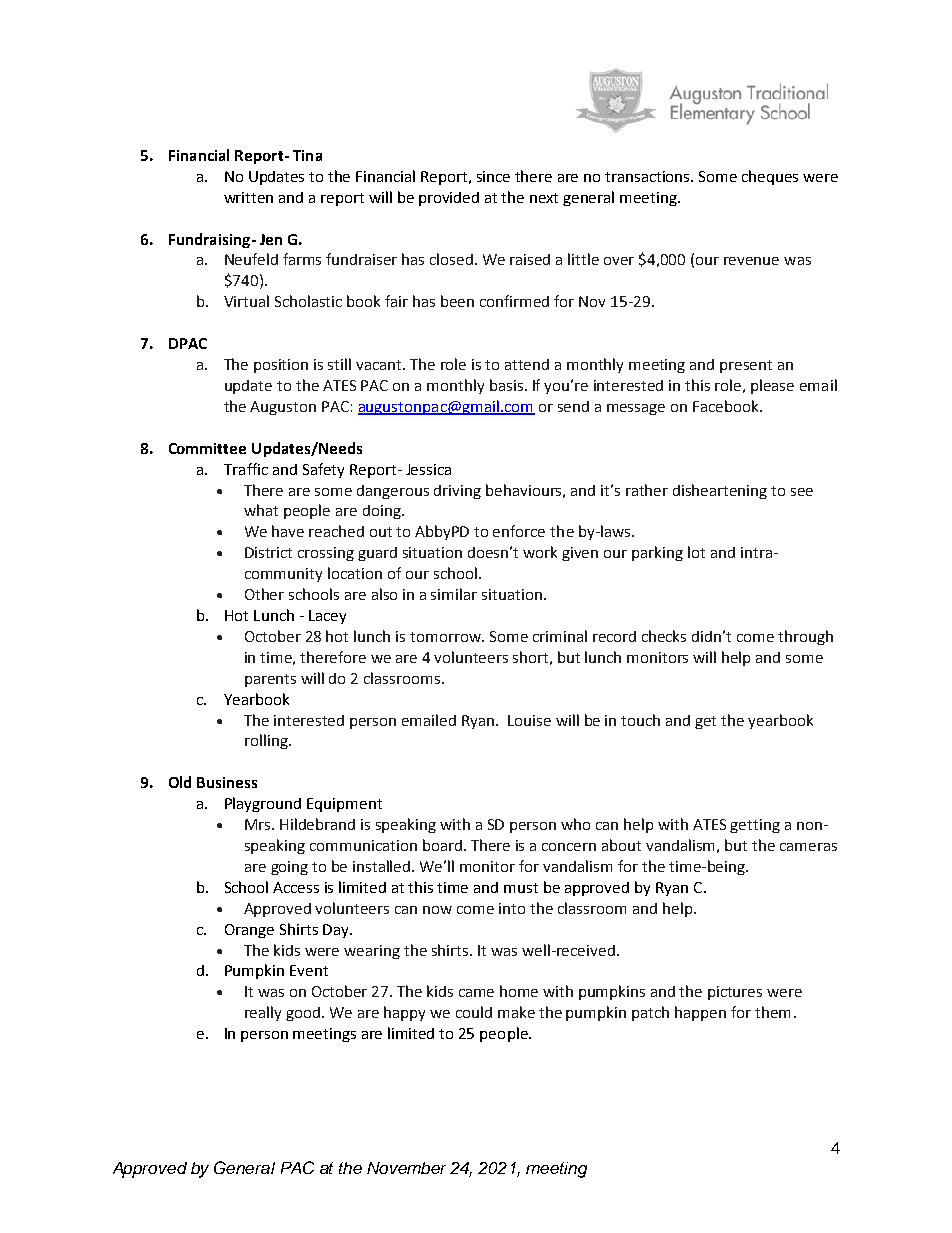 The image size is (952, 1233). I want to click on could, so click(474, 1012).
